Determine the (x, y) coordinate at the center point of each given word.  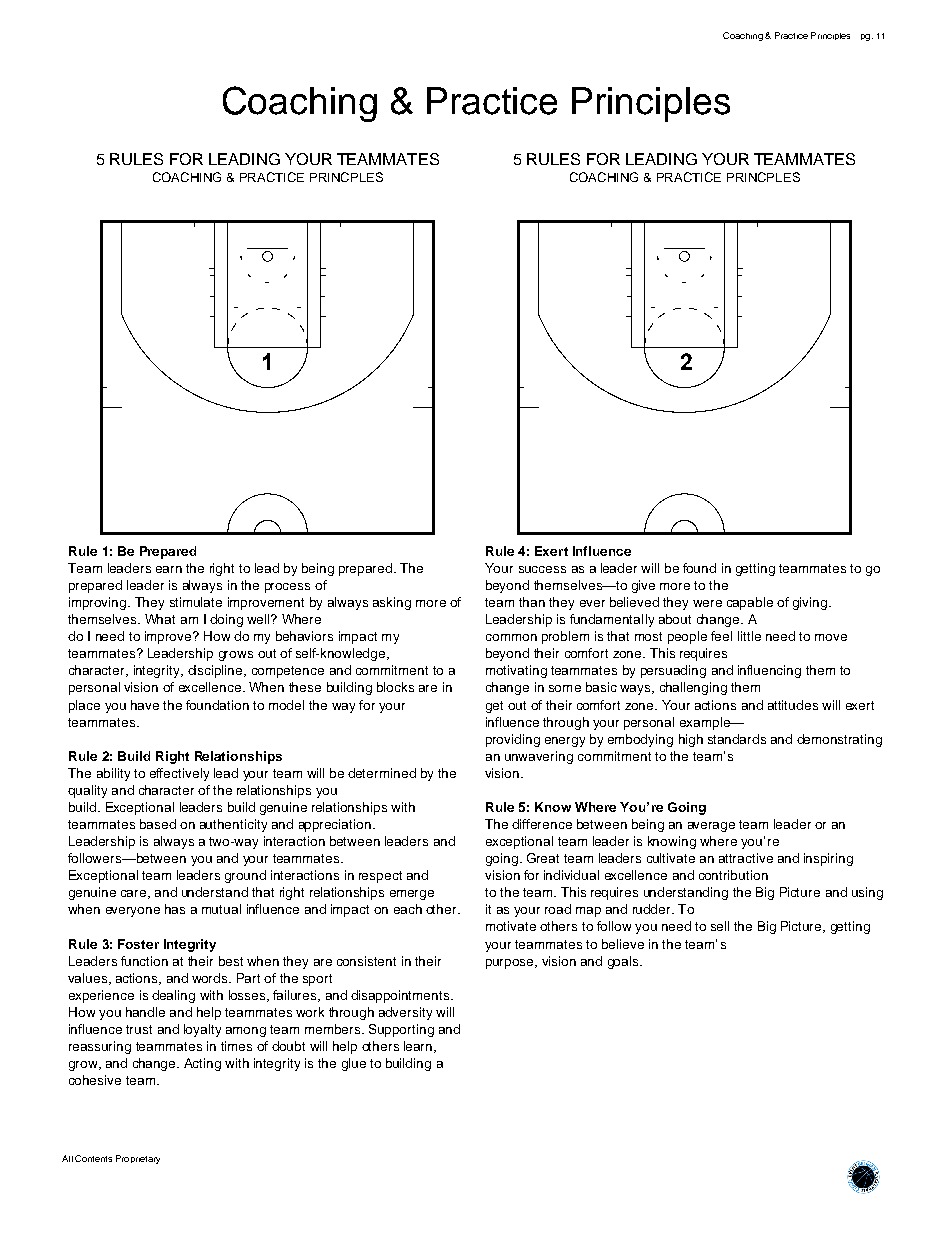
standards (737, 739)
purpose (511, 964)
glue (354, 1064)
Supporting (401, 1030)
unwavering (539, 757)
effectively (179, 774)
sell (720, 926)
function (144, 961)
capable (750, 603)
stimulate (196, 602)
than (532, 602)
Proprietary (138, 1159)
